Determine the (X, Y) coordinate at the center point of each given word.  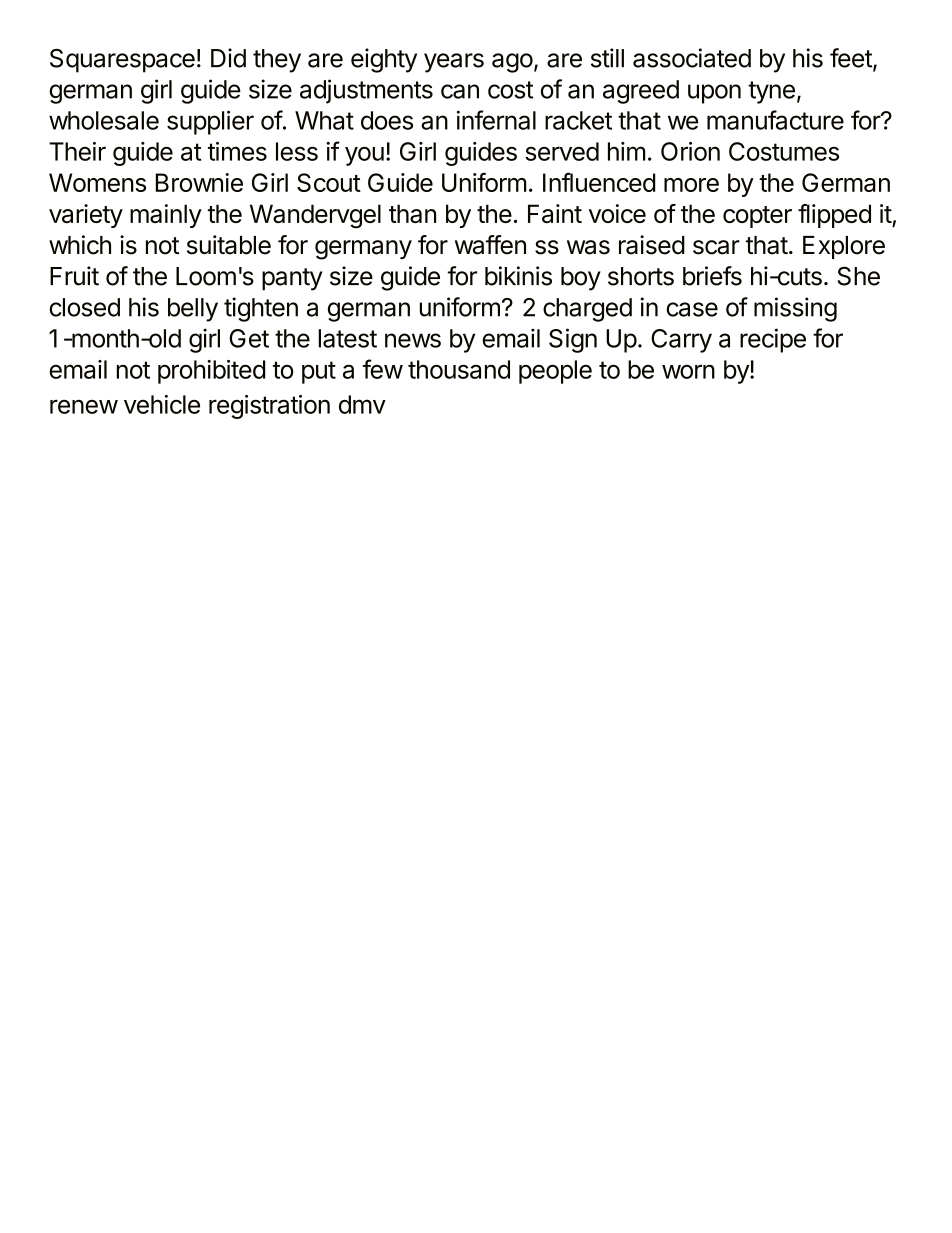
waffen (490, 245)
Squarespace (122, 61)
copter (757, 217)
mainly (166, 216)
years (454, 63)
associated (692, 58)
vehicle (162, 404)
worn (688, 371)
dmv (362, 404)
